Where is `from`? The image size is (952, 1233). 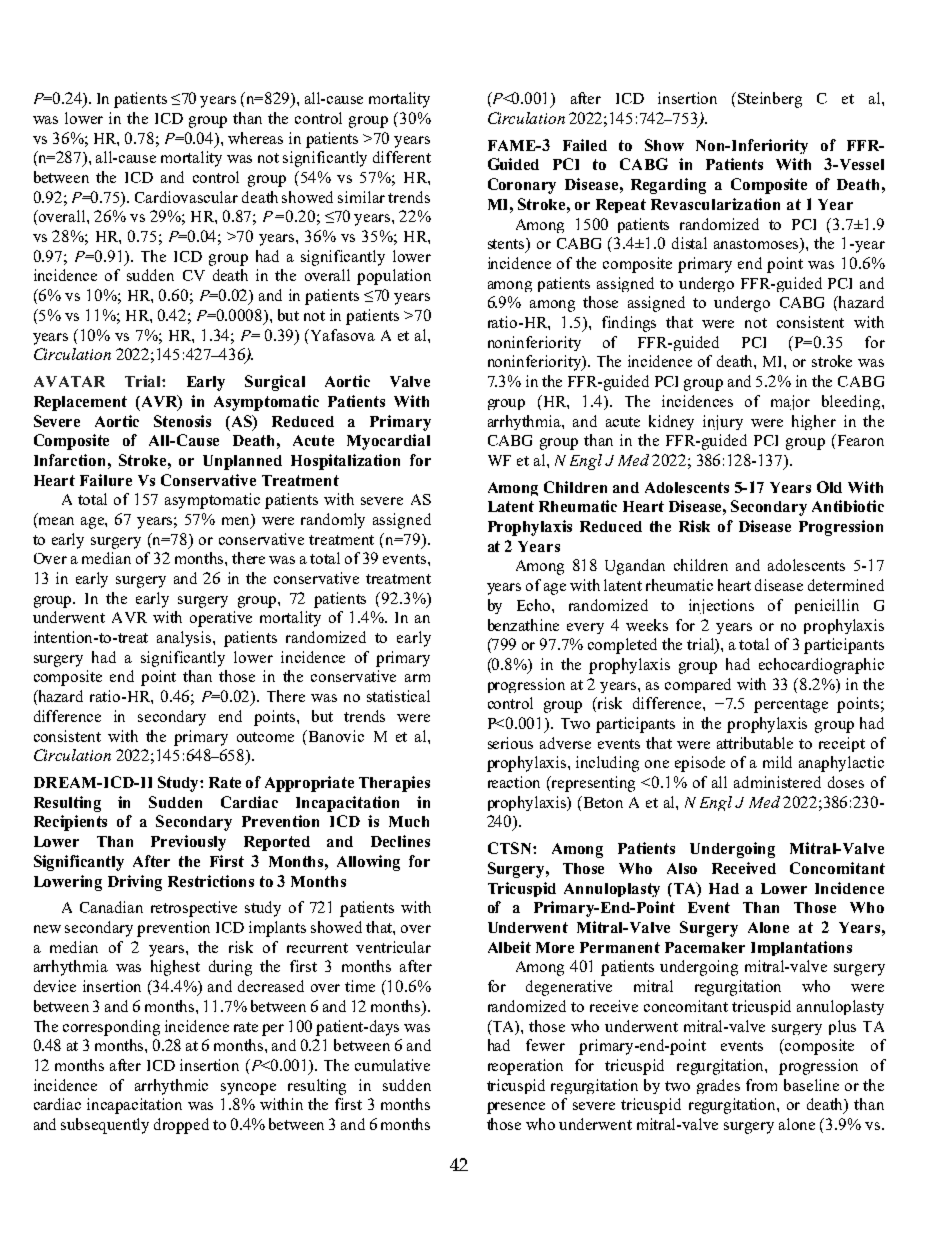 from is located at coordinates (761, 1085).
